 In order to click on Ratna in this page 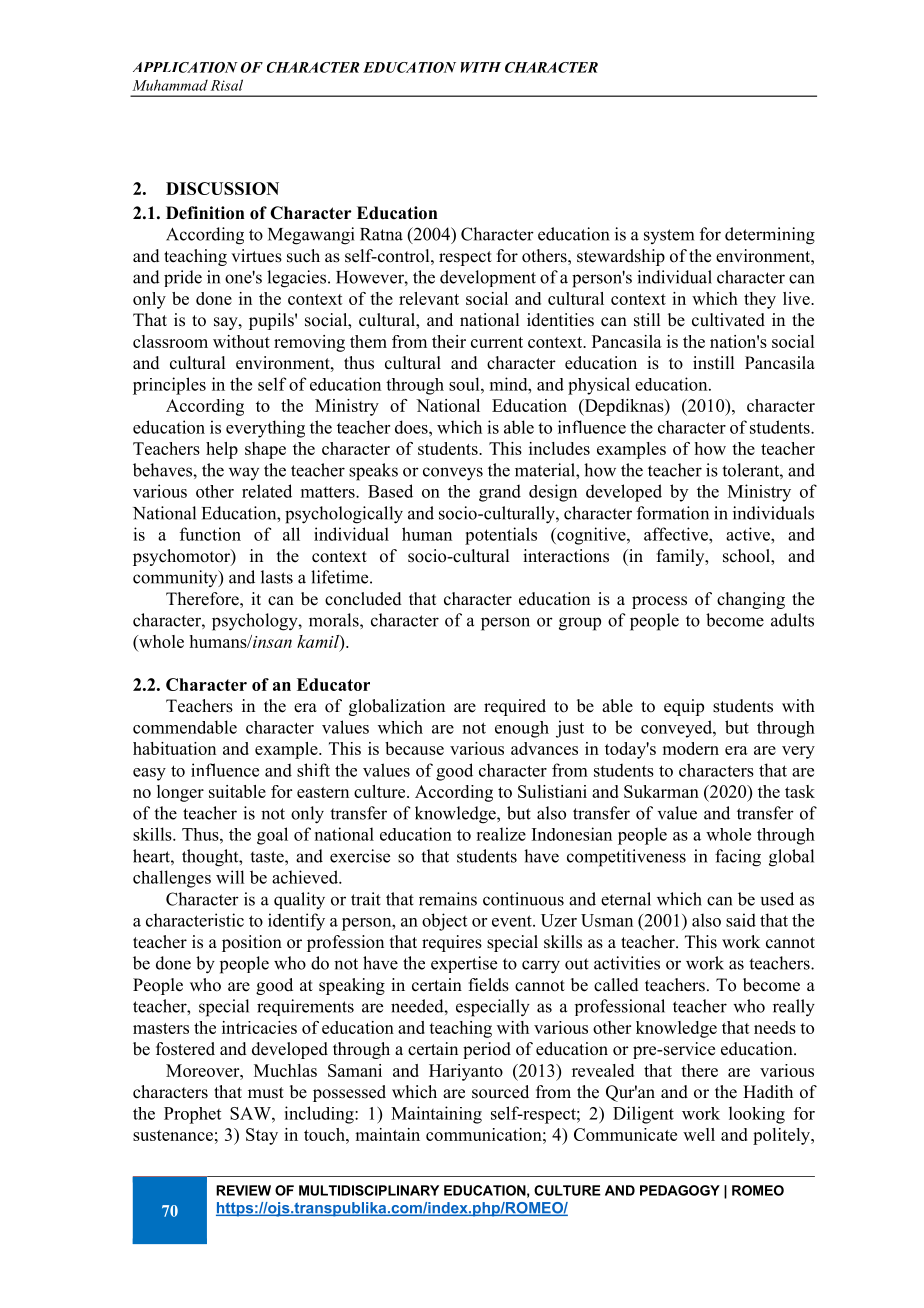, I will do `click(381, 234)`.
